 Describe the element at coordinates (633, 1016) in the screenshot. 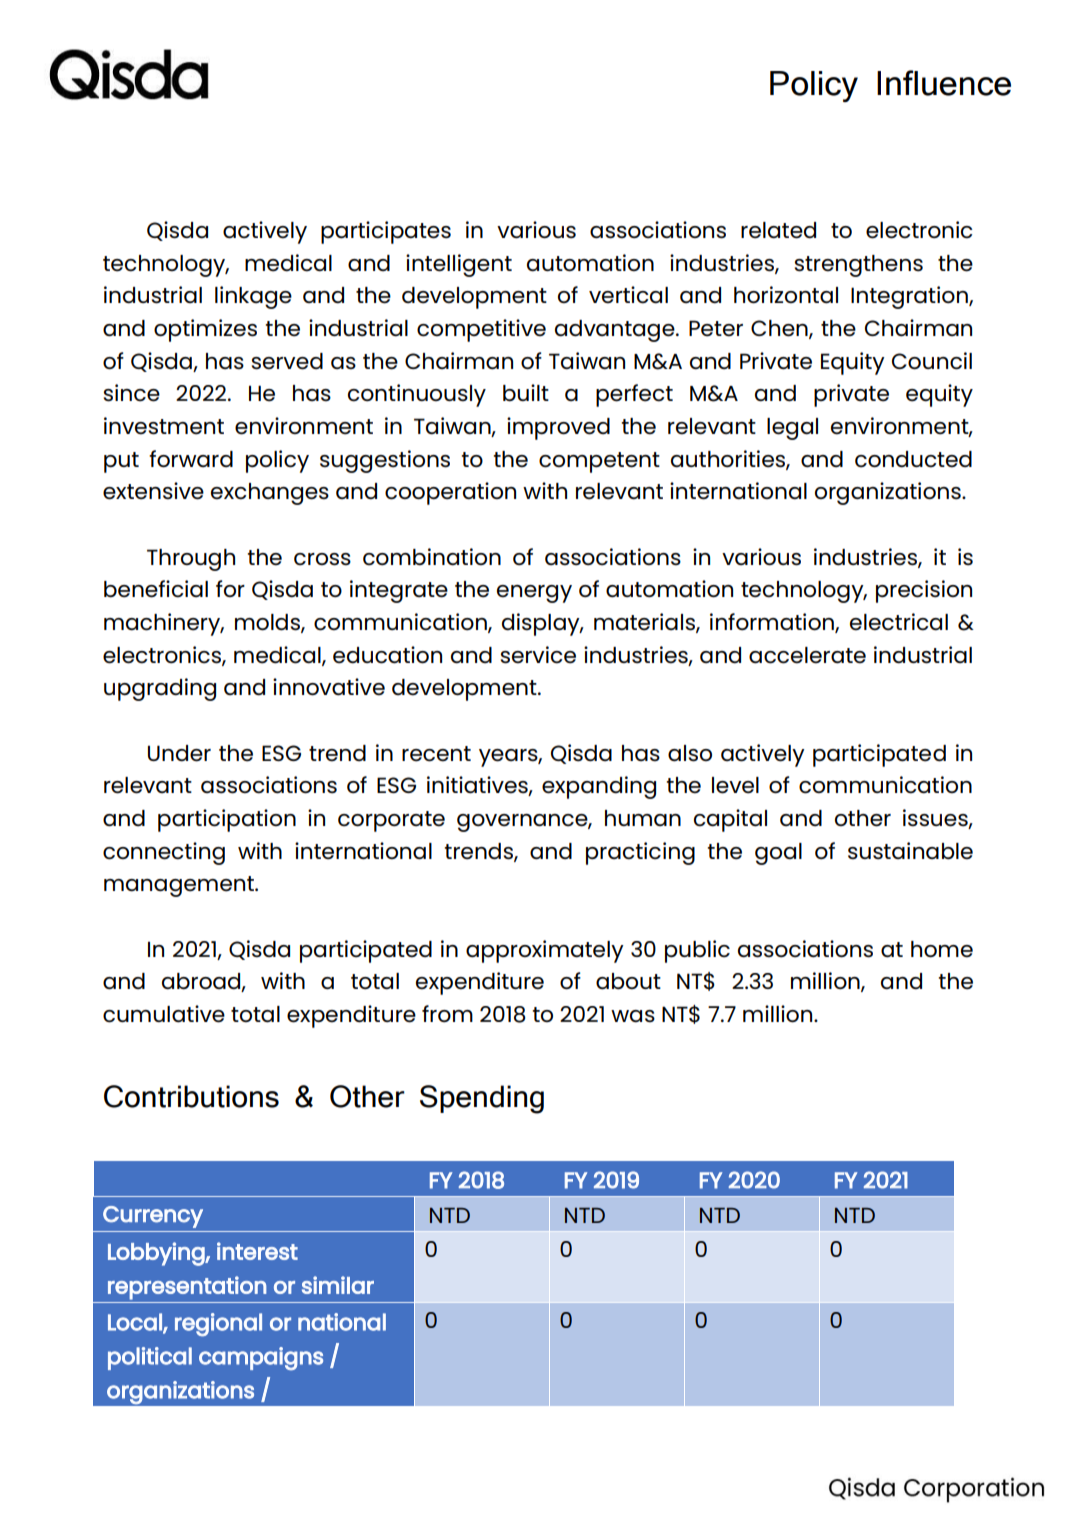

I see `was` at that location.
